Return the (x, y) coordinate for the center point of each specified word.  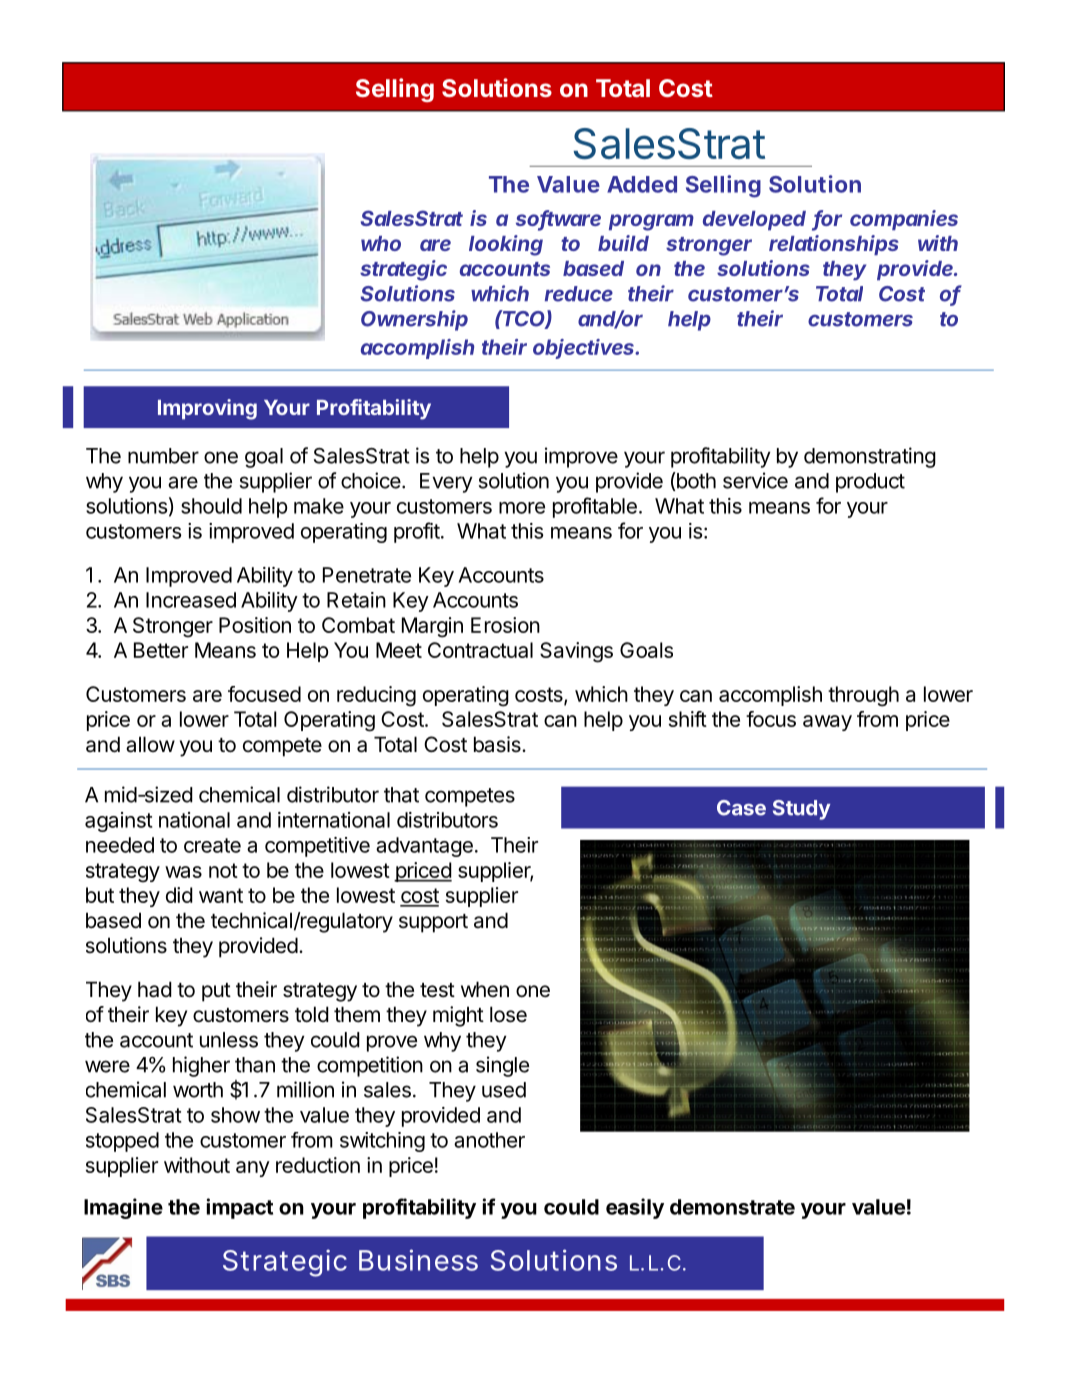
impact (240, 1208)
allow (150, 744)
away (827, 723)
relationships (834, 245)
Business (418, 1260)
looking (506, 245)
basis (498, 744)
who (381, 243)
